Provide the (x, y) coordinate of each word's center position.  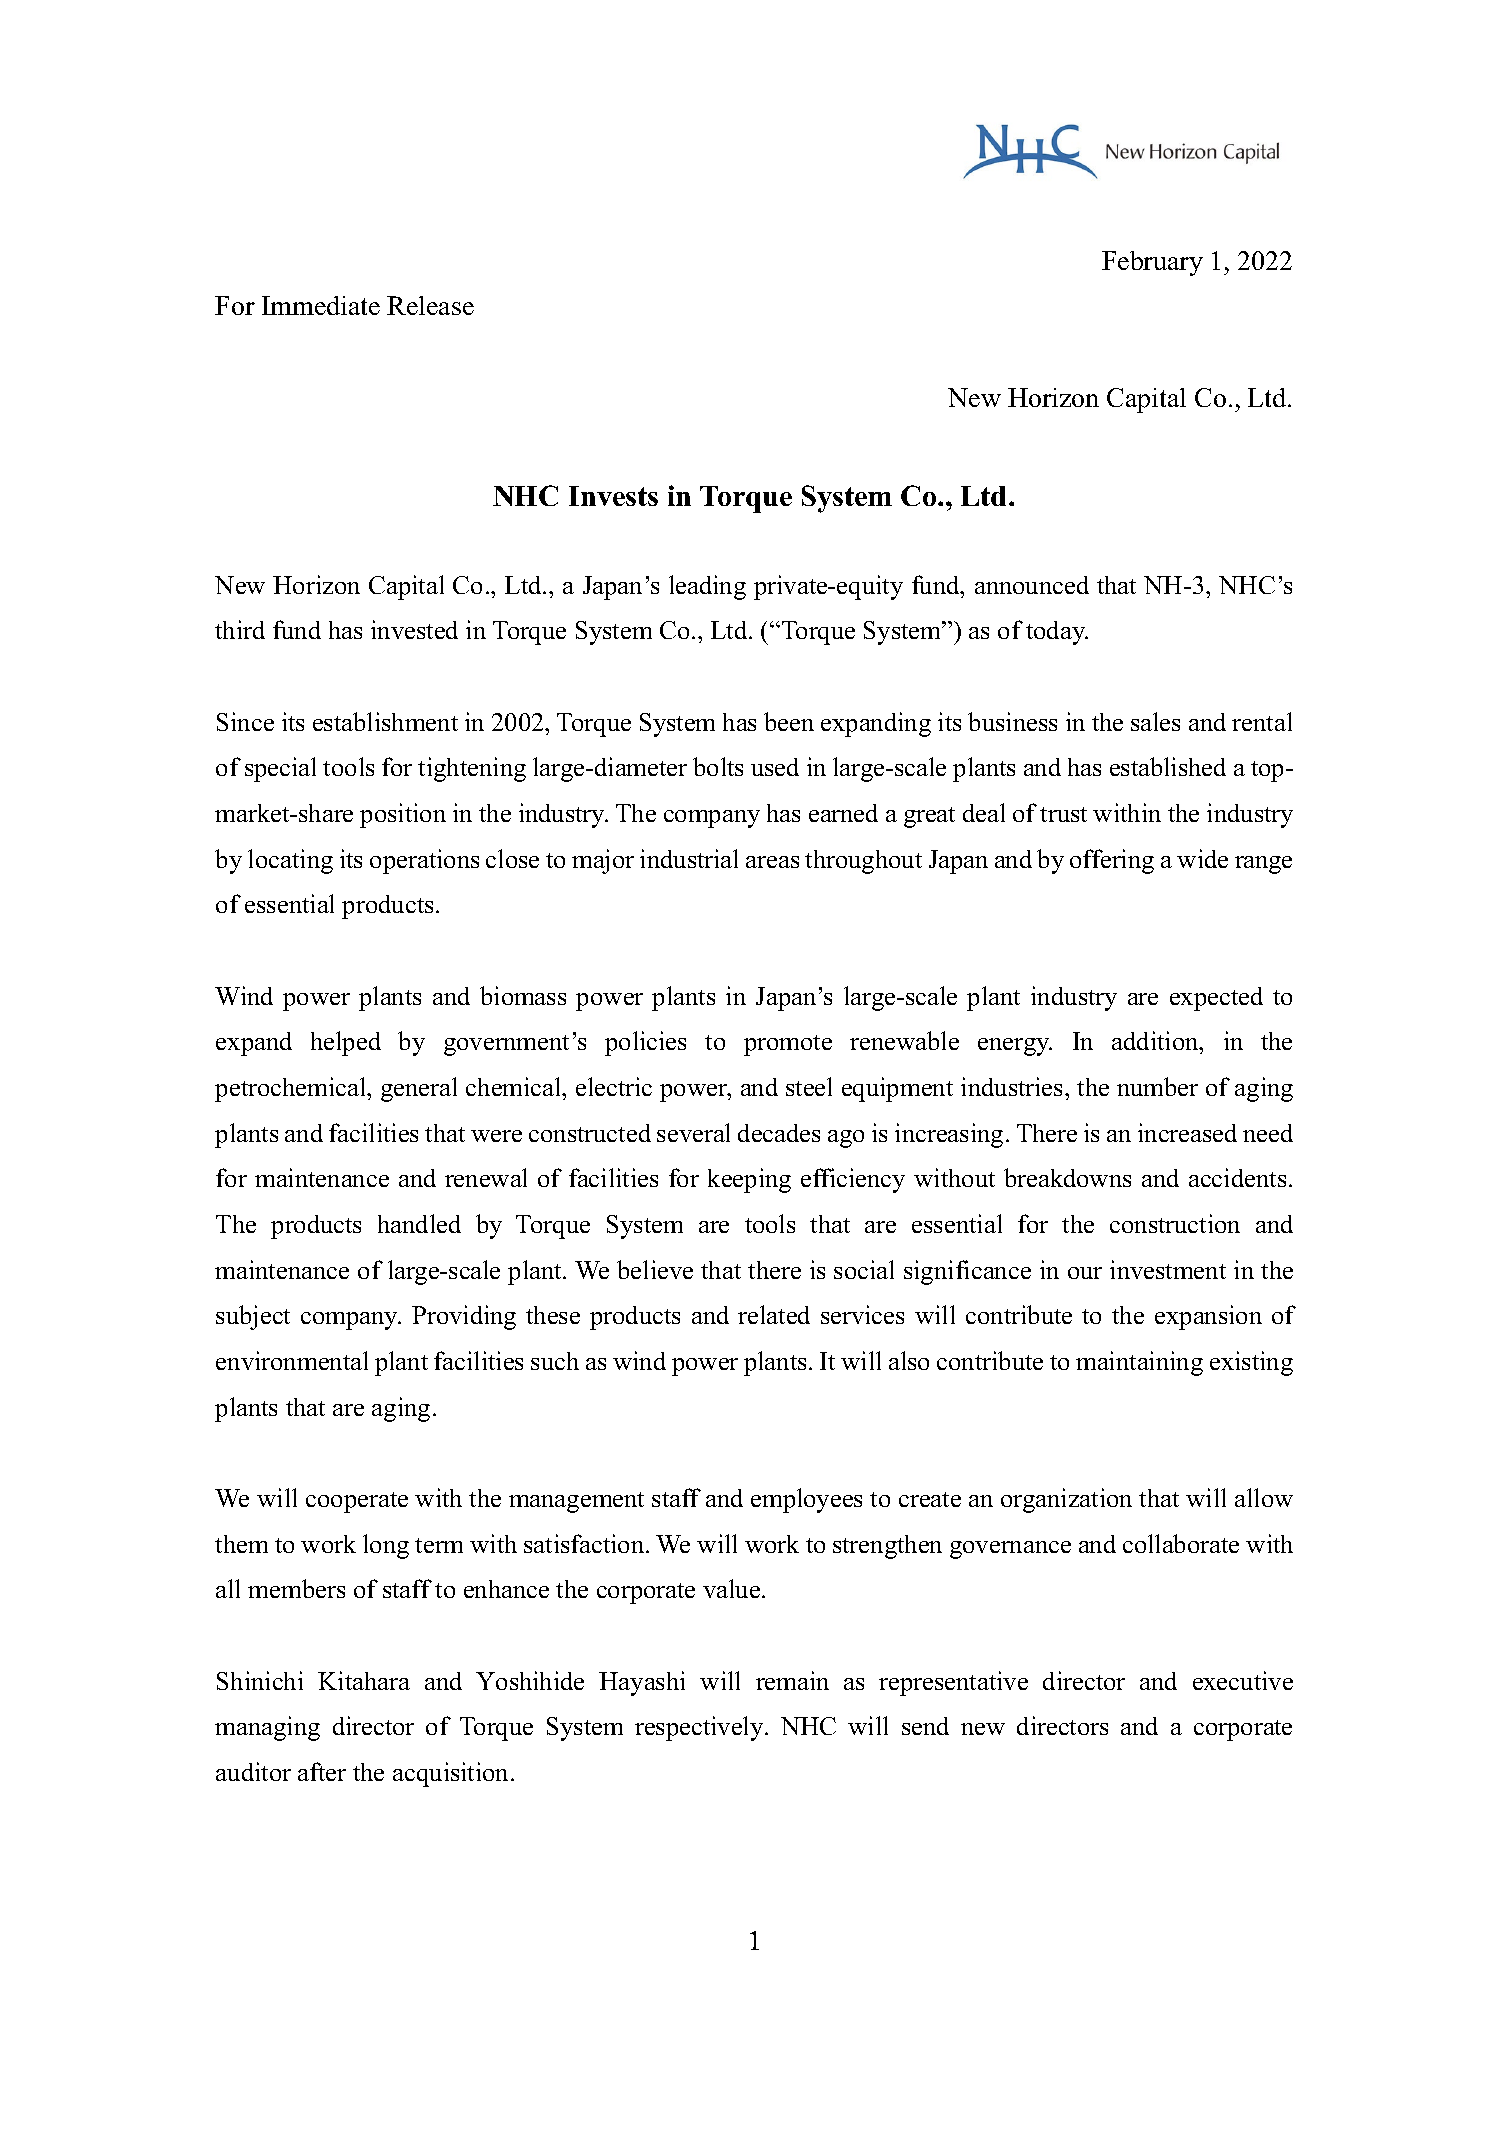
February (1152, 263)
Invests (613, 496)
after (322, 1771)
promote (788, 1045)
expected (1216, 999)
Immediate (321, 305)
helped (346, 1043)
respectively (700, 1728)
